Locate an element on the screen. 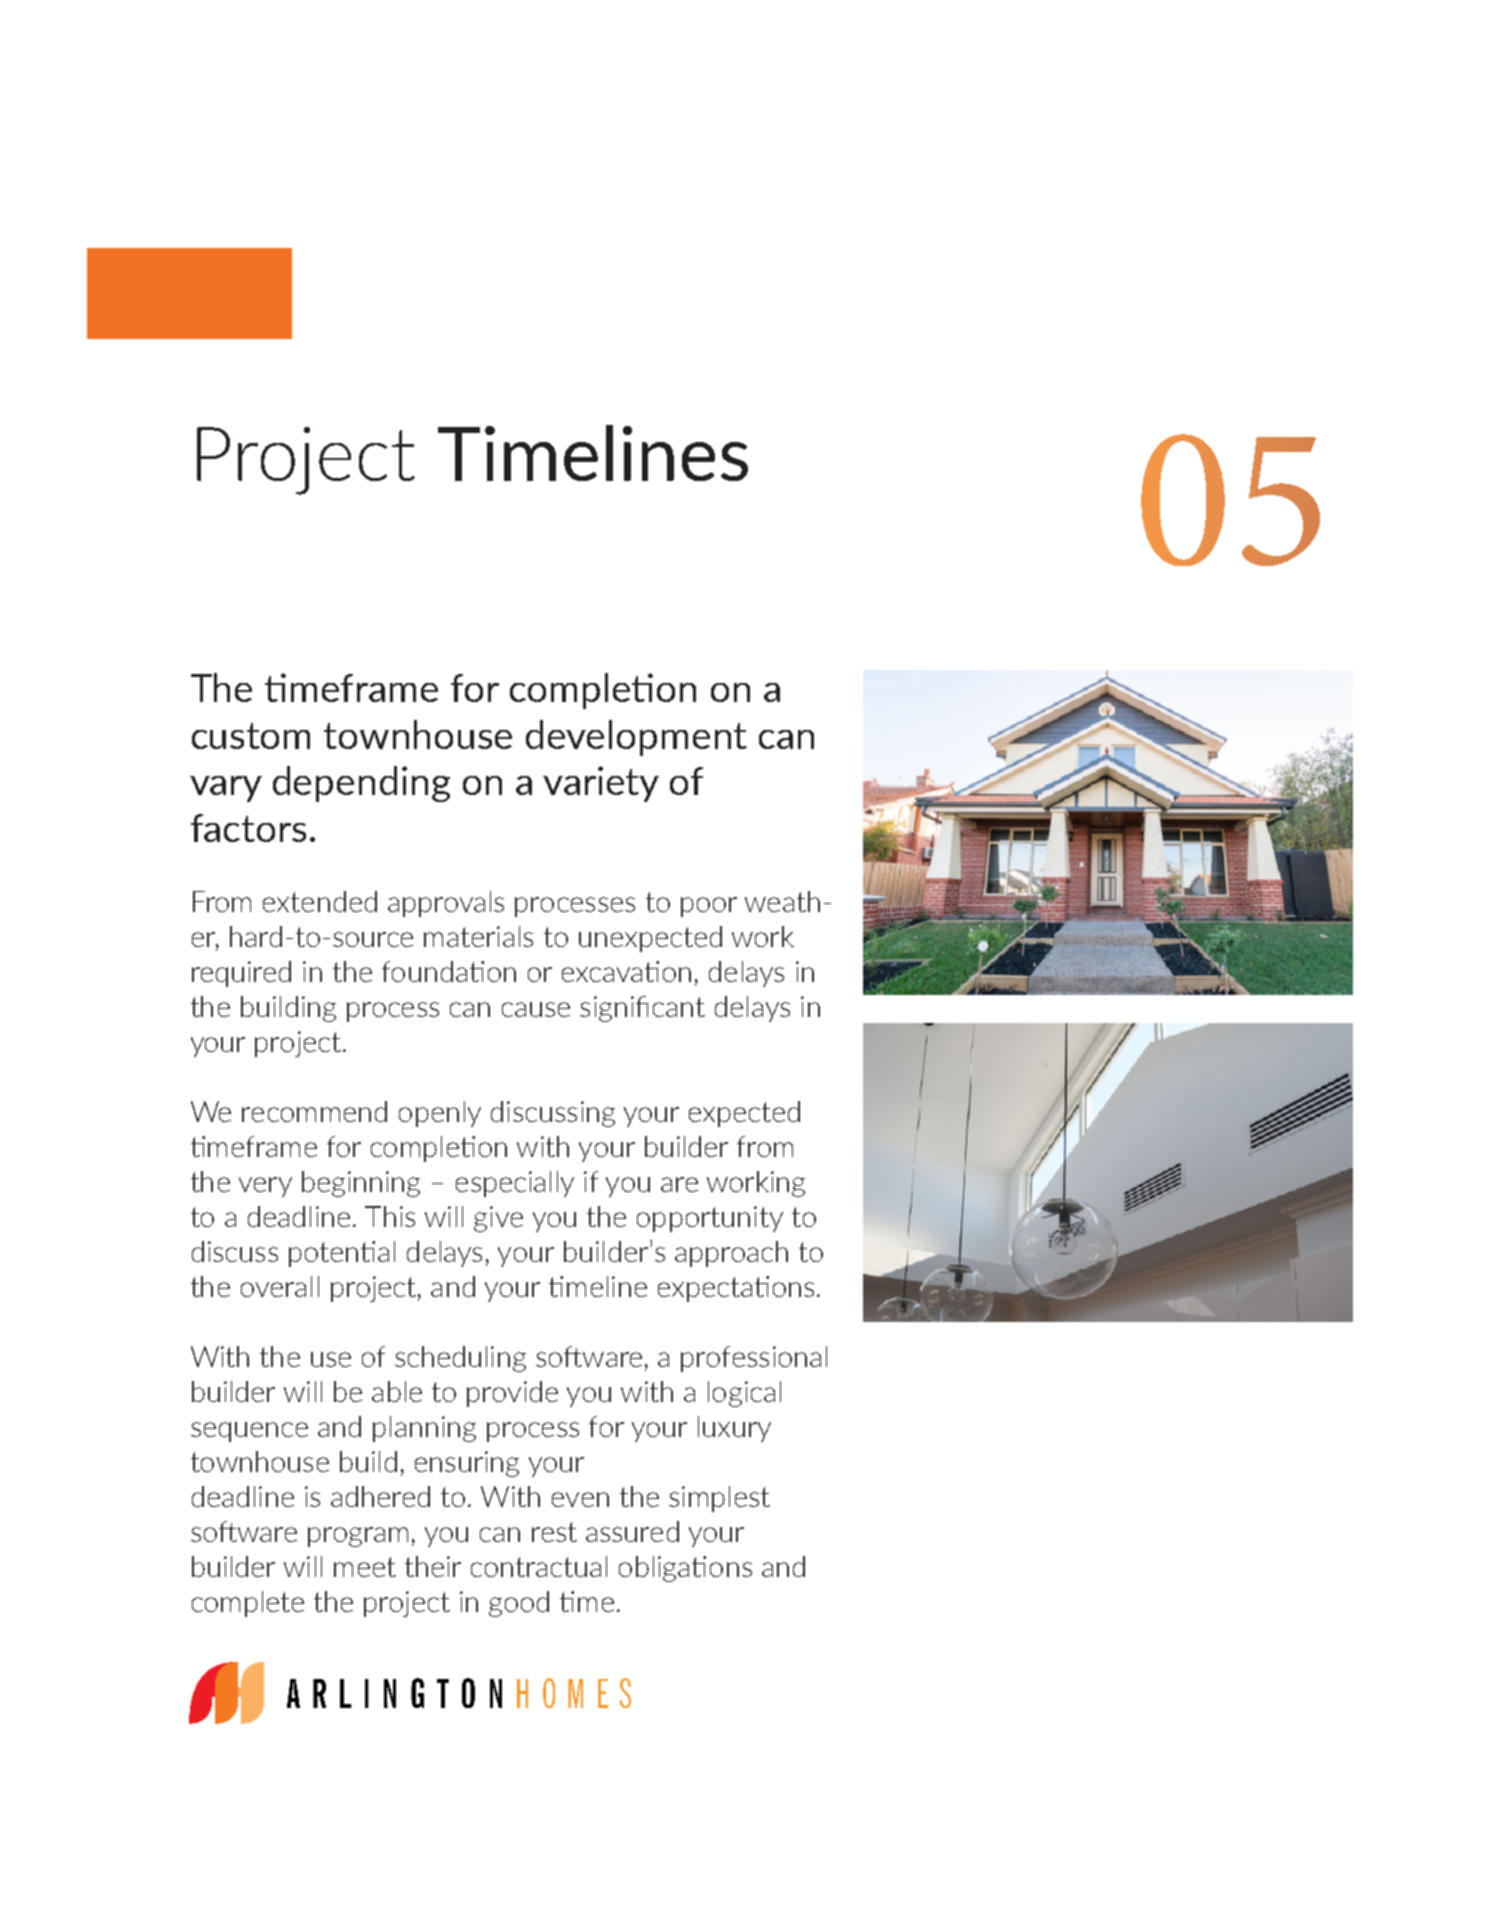 The image size is (1487, 1925). custom is located at coordinates (251, 736).
